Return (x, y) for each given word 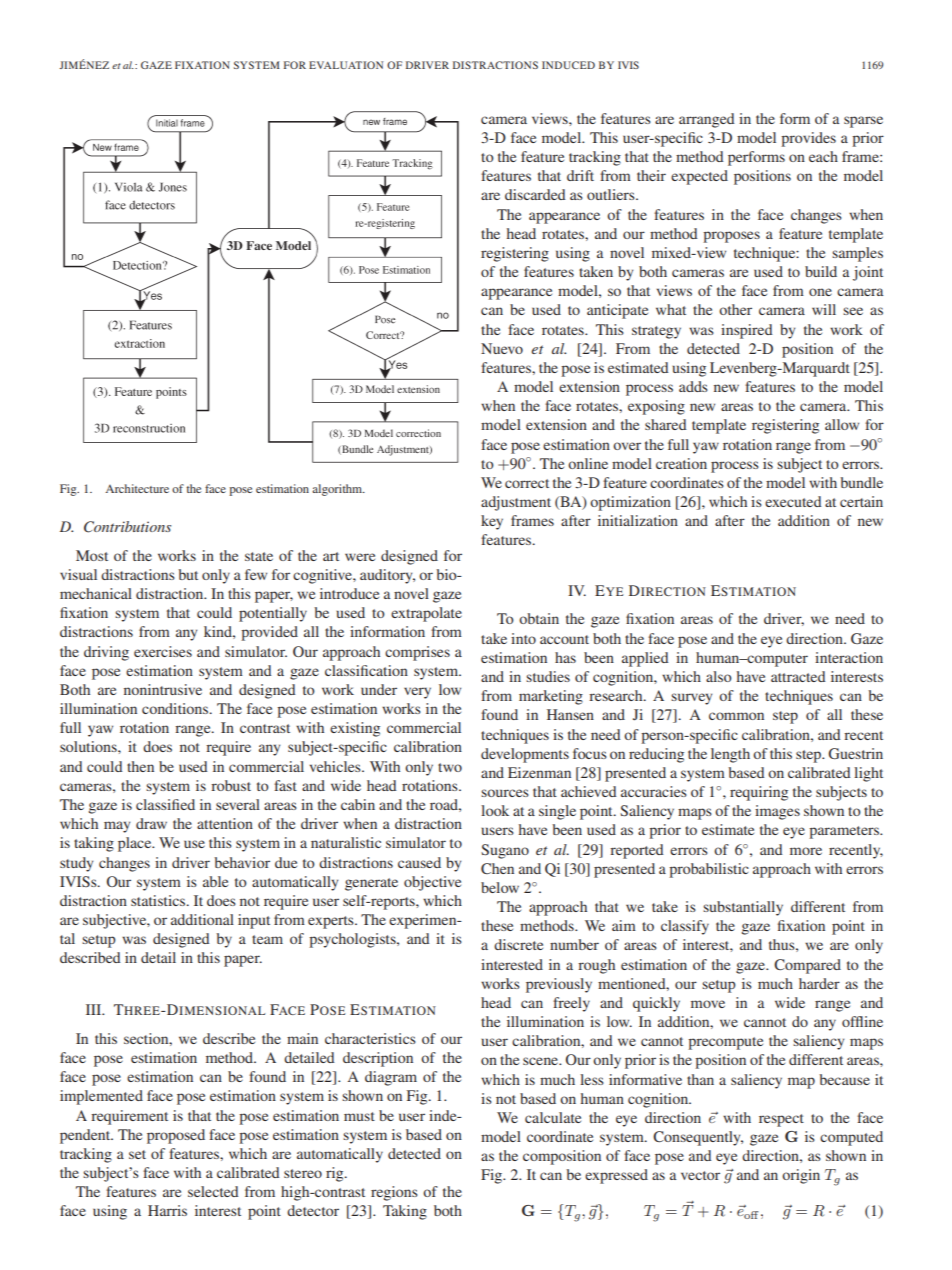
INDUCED (568, 65)
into (523, 638)
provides (808, 139)
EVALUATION (346, 65)
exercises (163, 651)
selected (213, 1191)
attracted (798, 676)
